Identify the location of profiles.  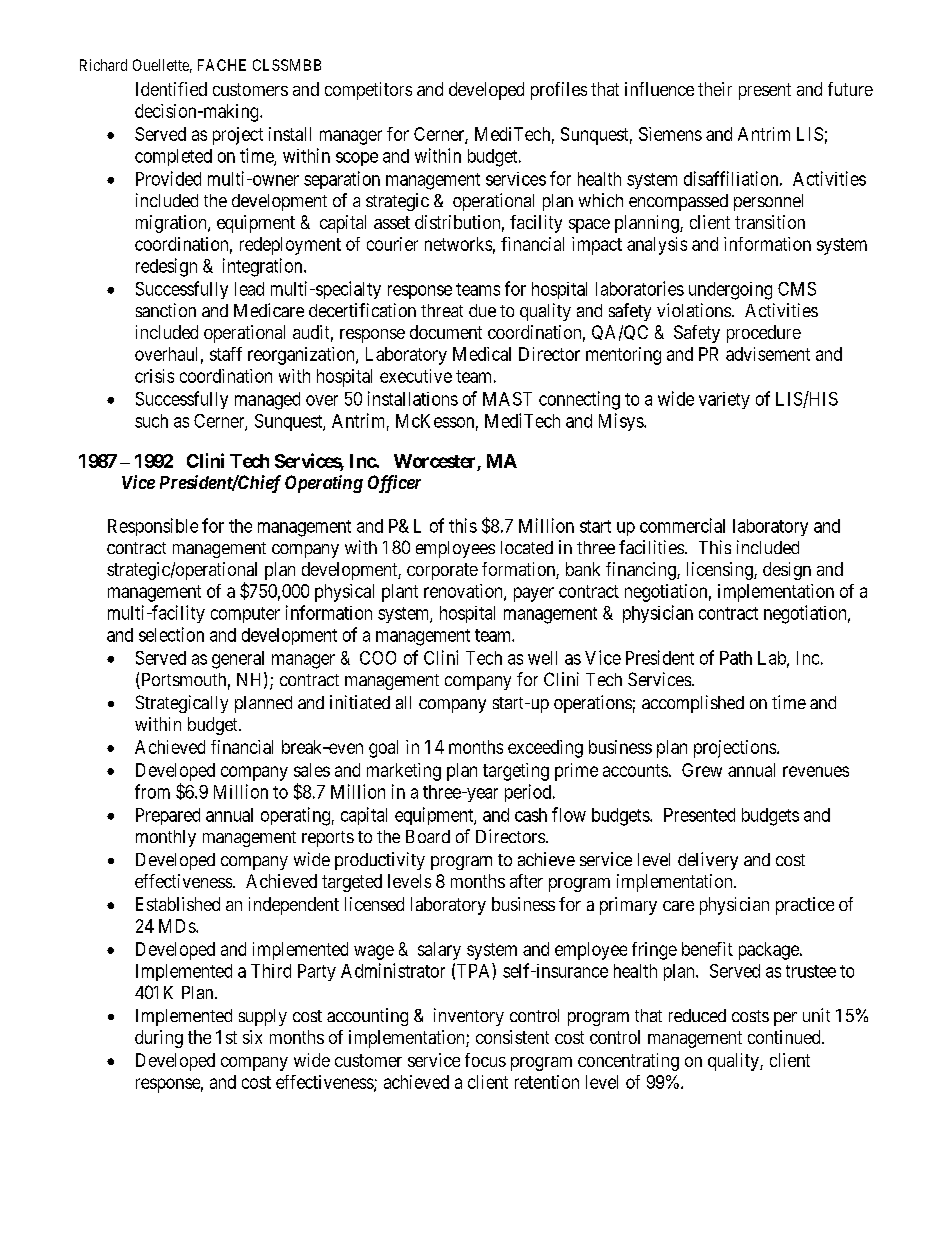
(559, 91).
